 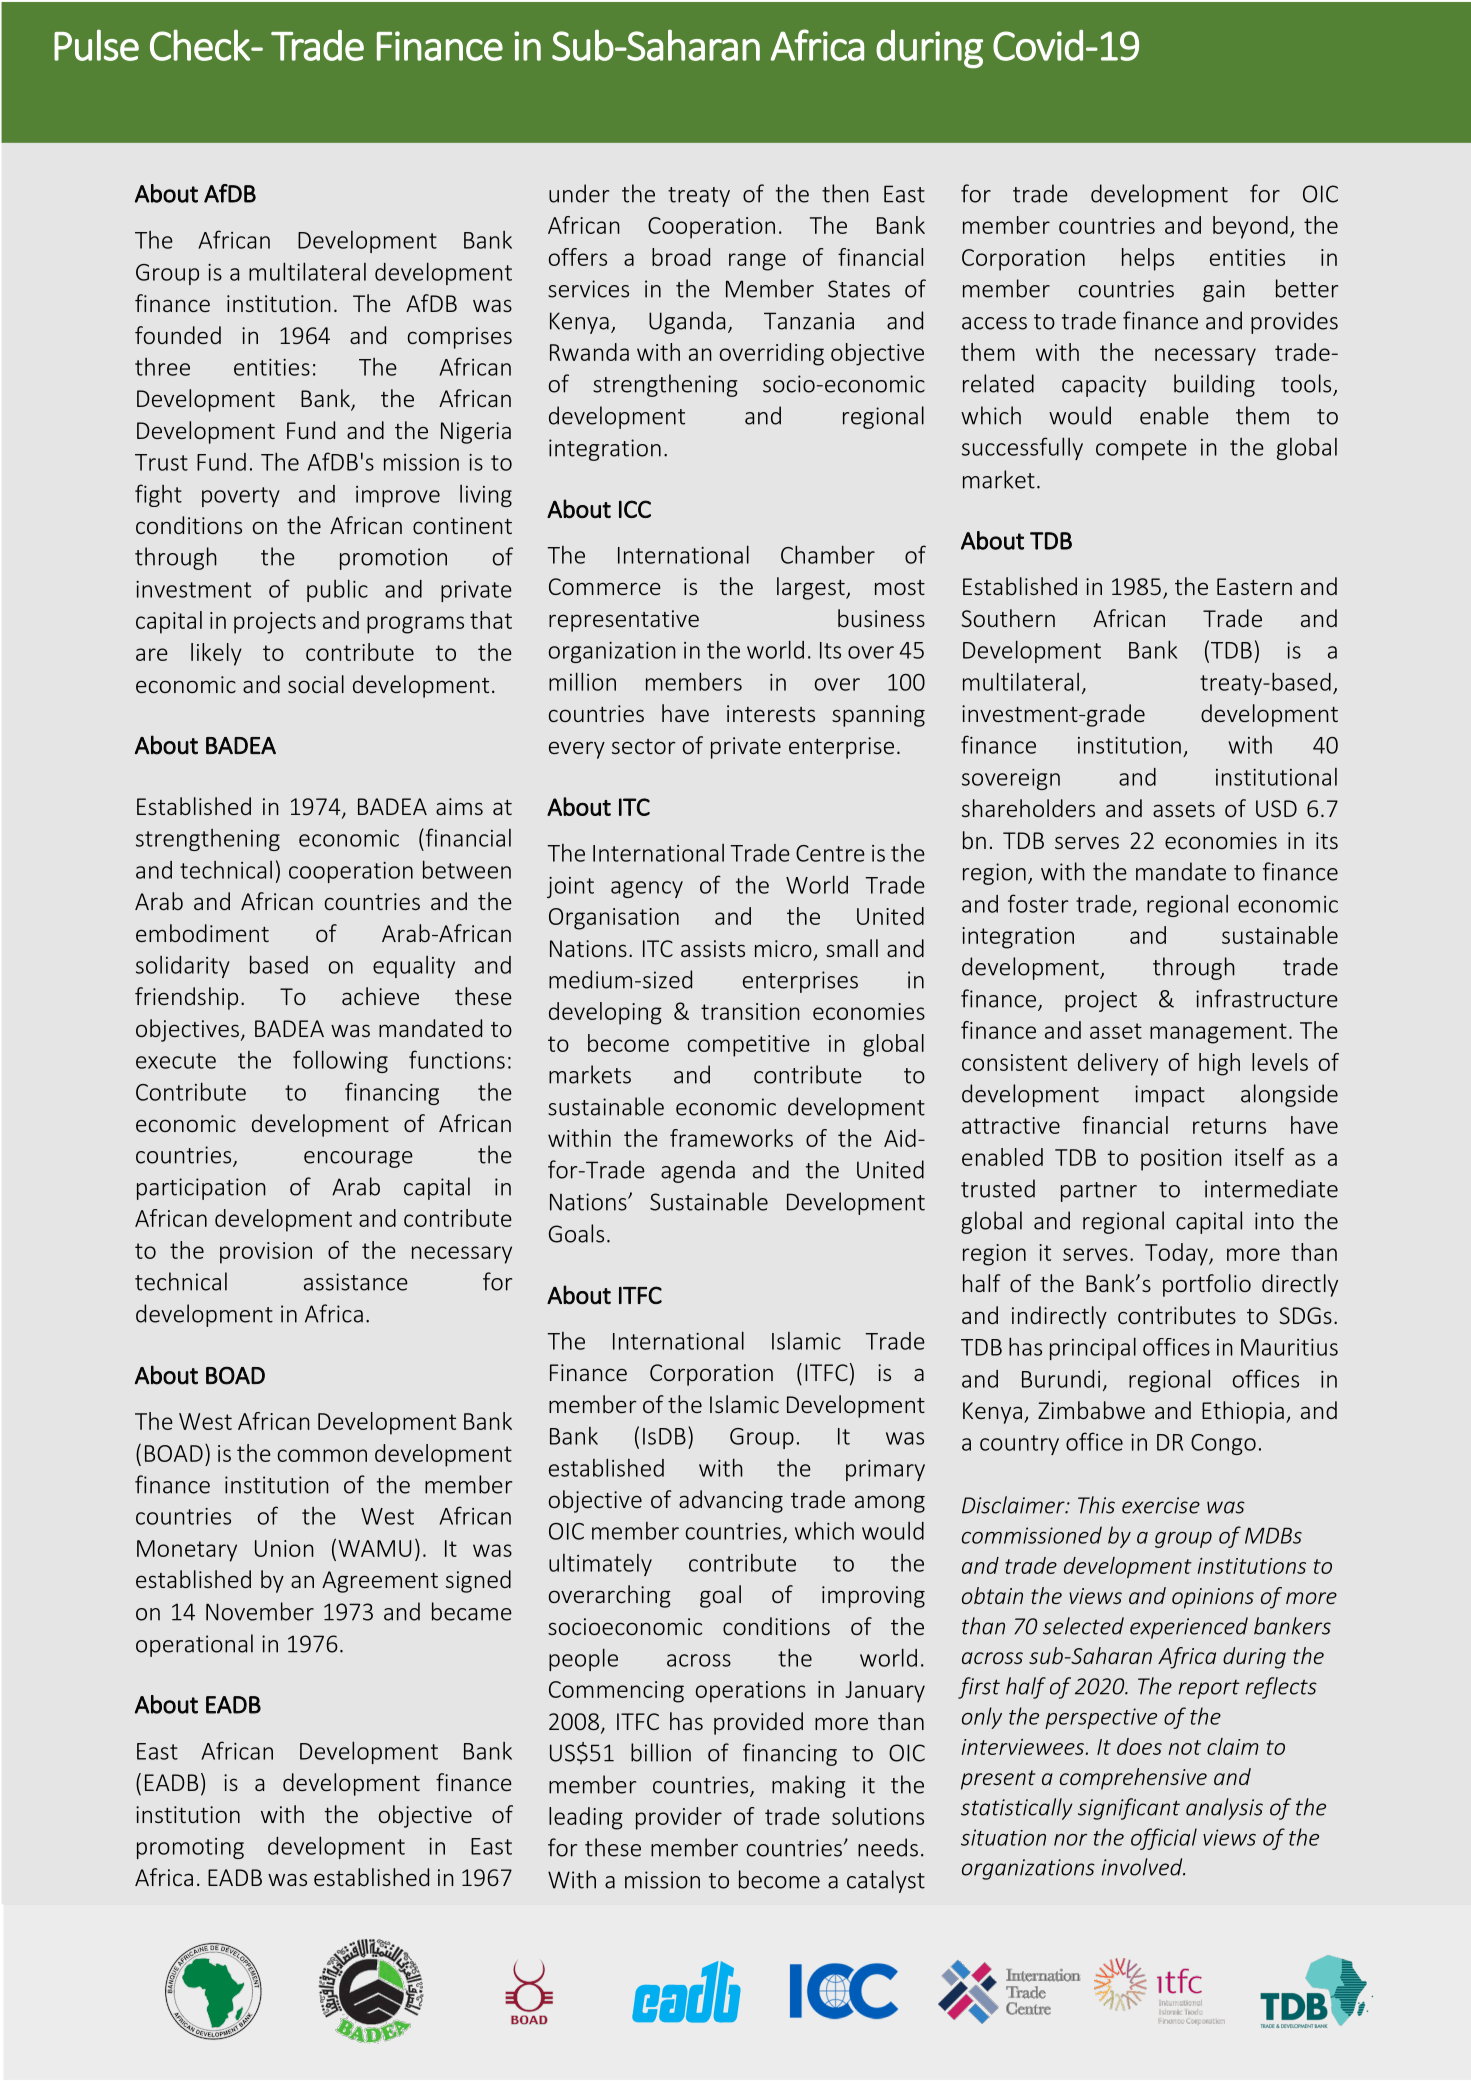 What do you see at coordinates (579, 193) in the document?
I see `under` at bounding box center [579, 193].
